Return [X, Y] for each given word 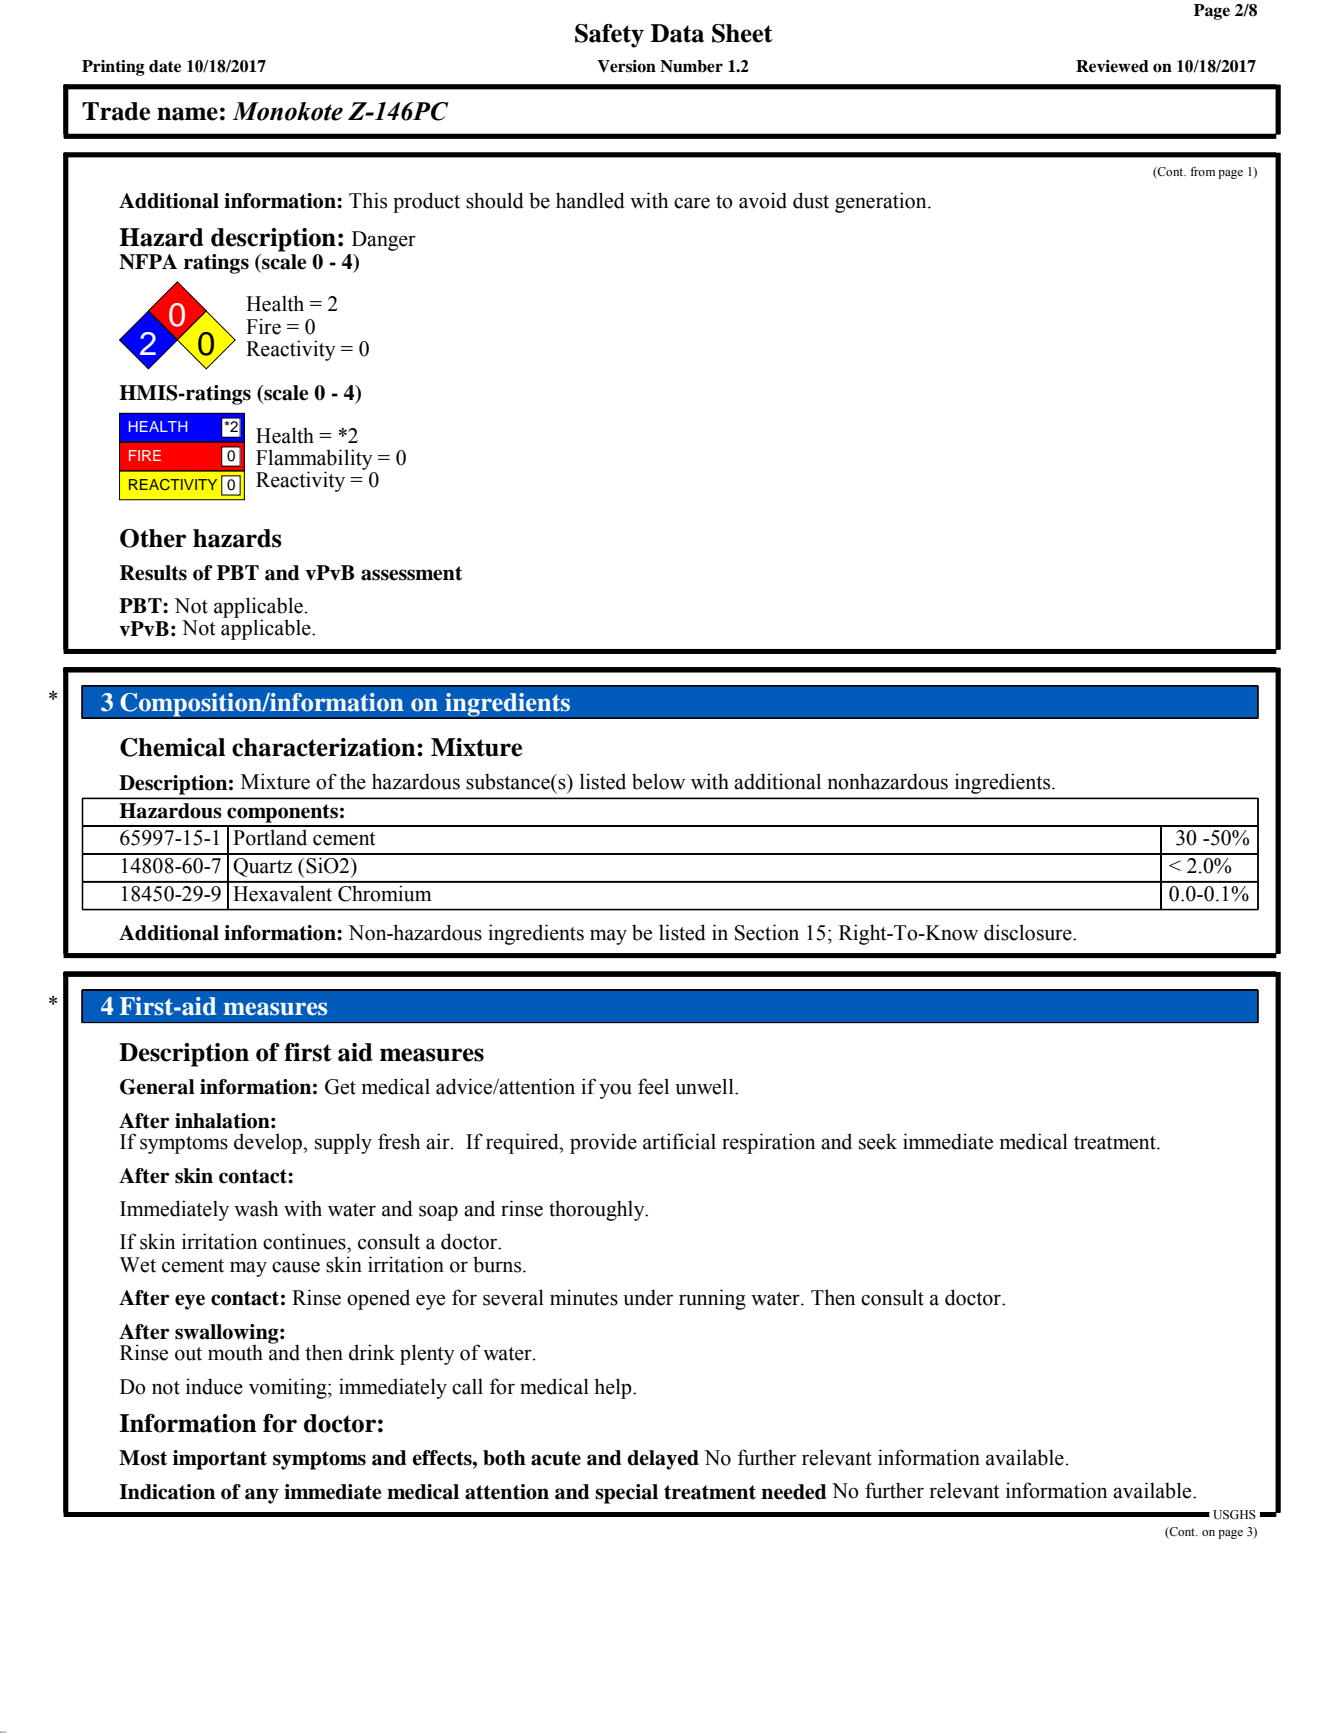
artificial [679, 1141]
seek [878, 1141]
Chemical [172, 747]
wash [256, 1208]
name [187, 114]
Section [767, 932]
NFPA [148, 262]
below [658, 781]
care [692, 203]
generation [882, 202]
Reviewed [1112, 66]
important [220, 1460]
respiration [768, 1143]
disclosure [1029, 932]
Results [153, 573]
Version [626, 66]
